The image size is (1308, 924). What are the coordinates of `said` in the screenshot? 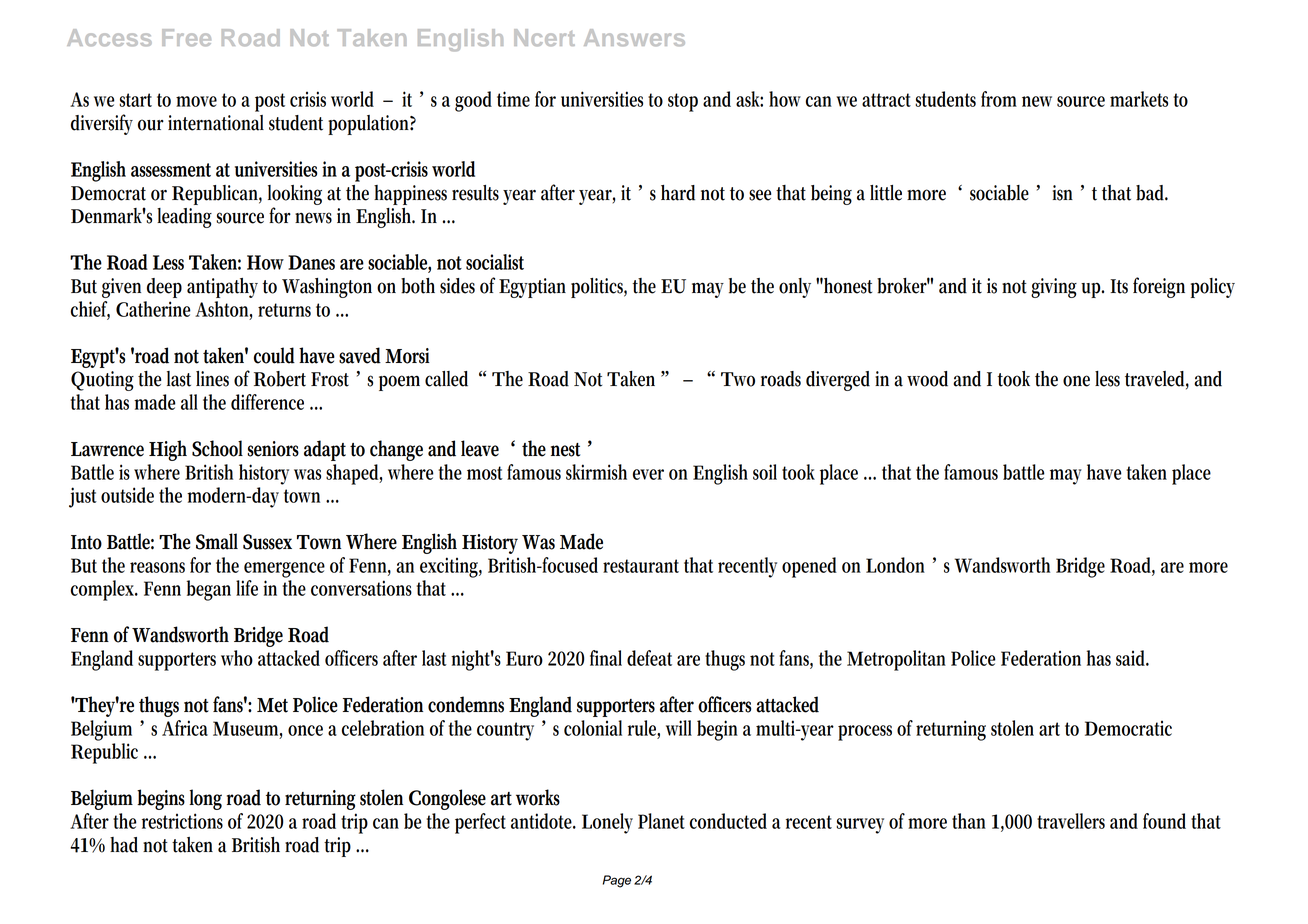 It's located at (1132, 658).
